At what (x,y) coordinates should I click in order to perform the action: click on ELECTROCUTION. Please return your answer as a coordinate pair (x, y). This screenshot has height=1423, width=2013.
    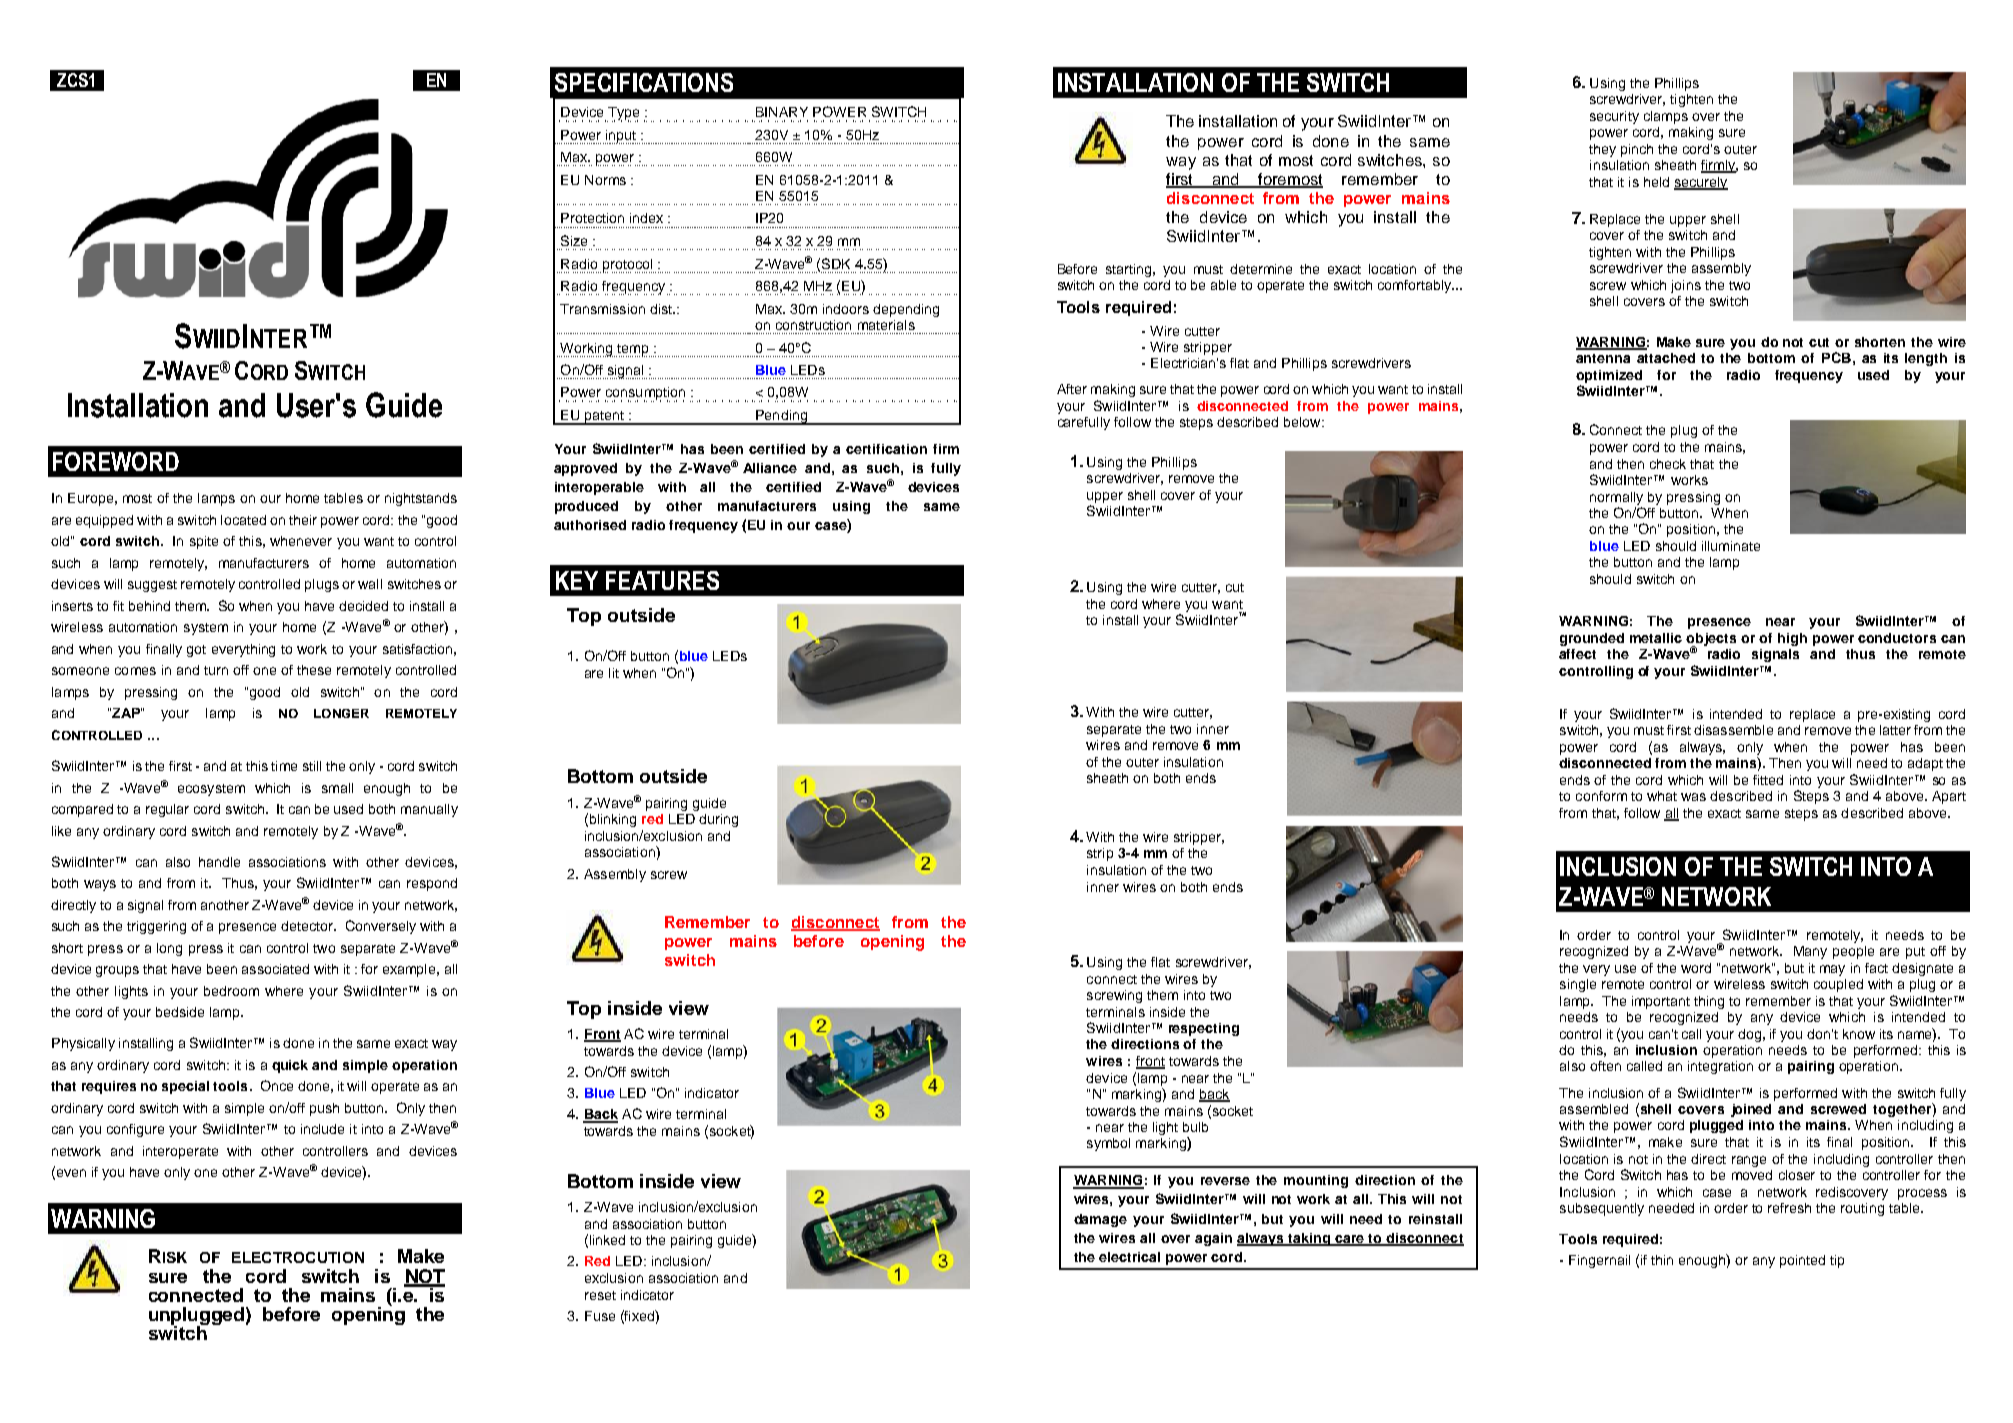
    Looking at the image, I should click on (298, 1257).
